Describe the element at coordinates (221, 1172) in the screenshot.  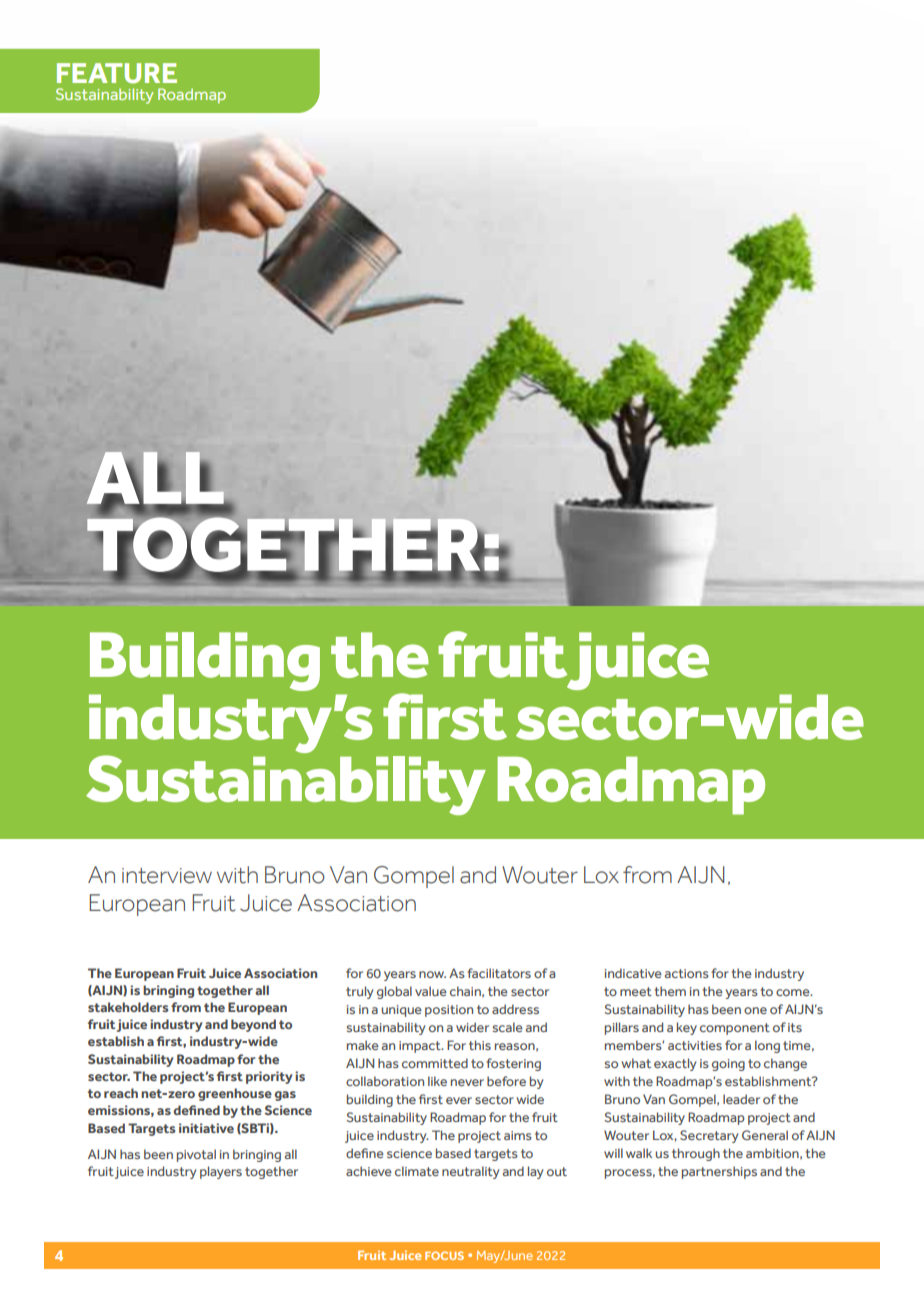
I see `players` at that location.
